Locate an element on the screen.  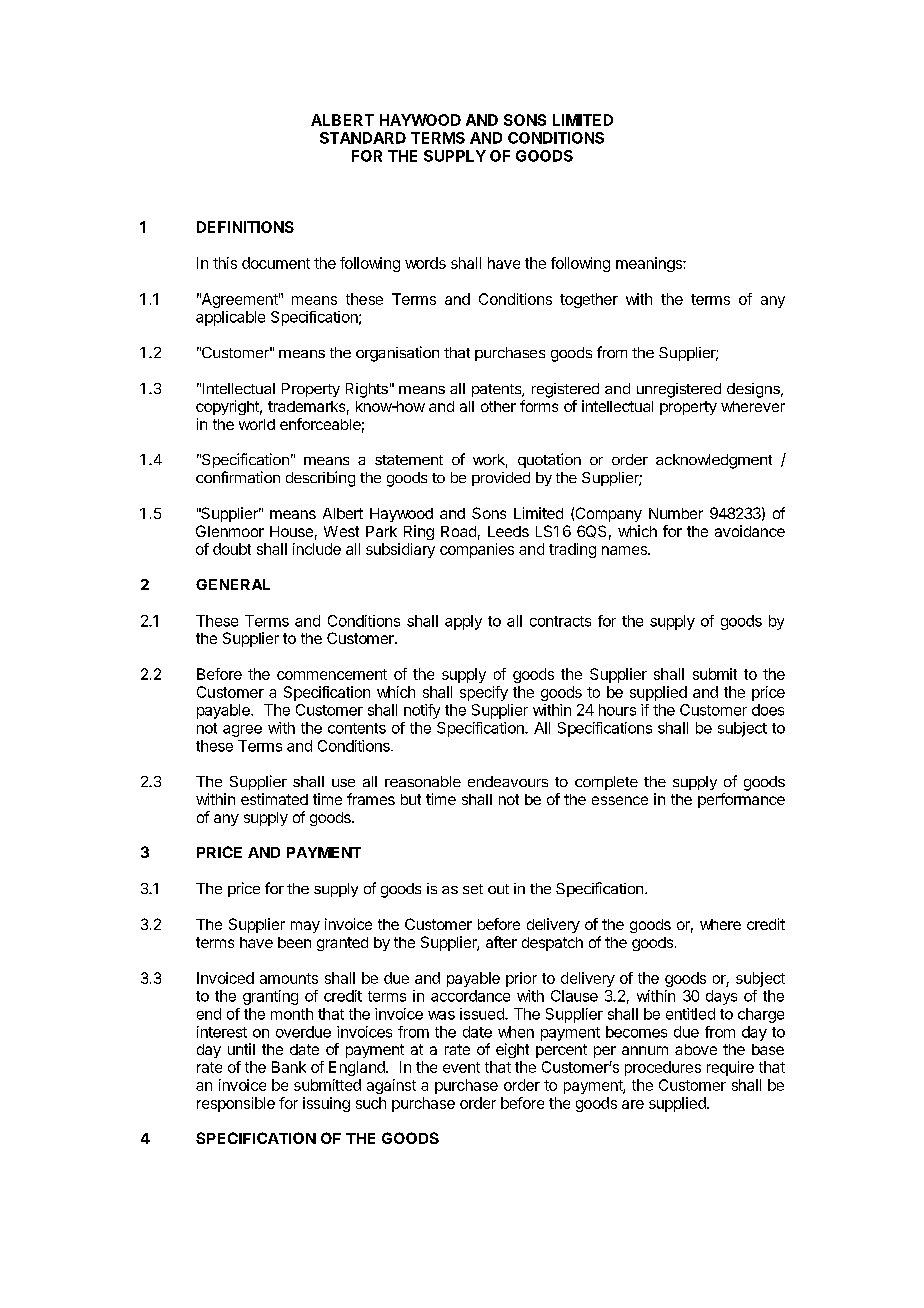
performance is located at coordinates (741, 800).
